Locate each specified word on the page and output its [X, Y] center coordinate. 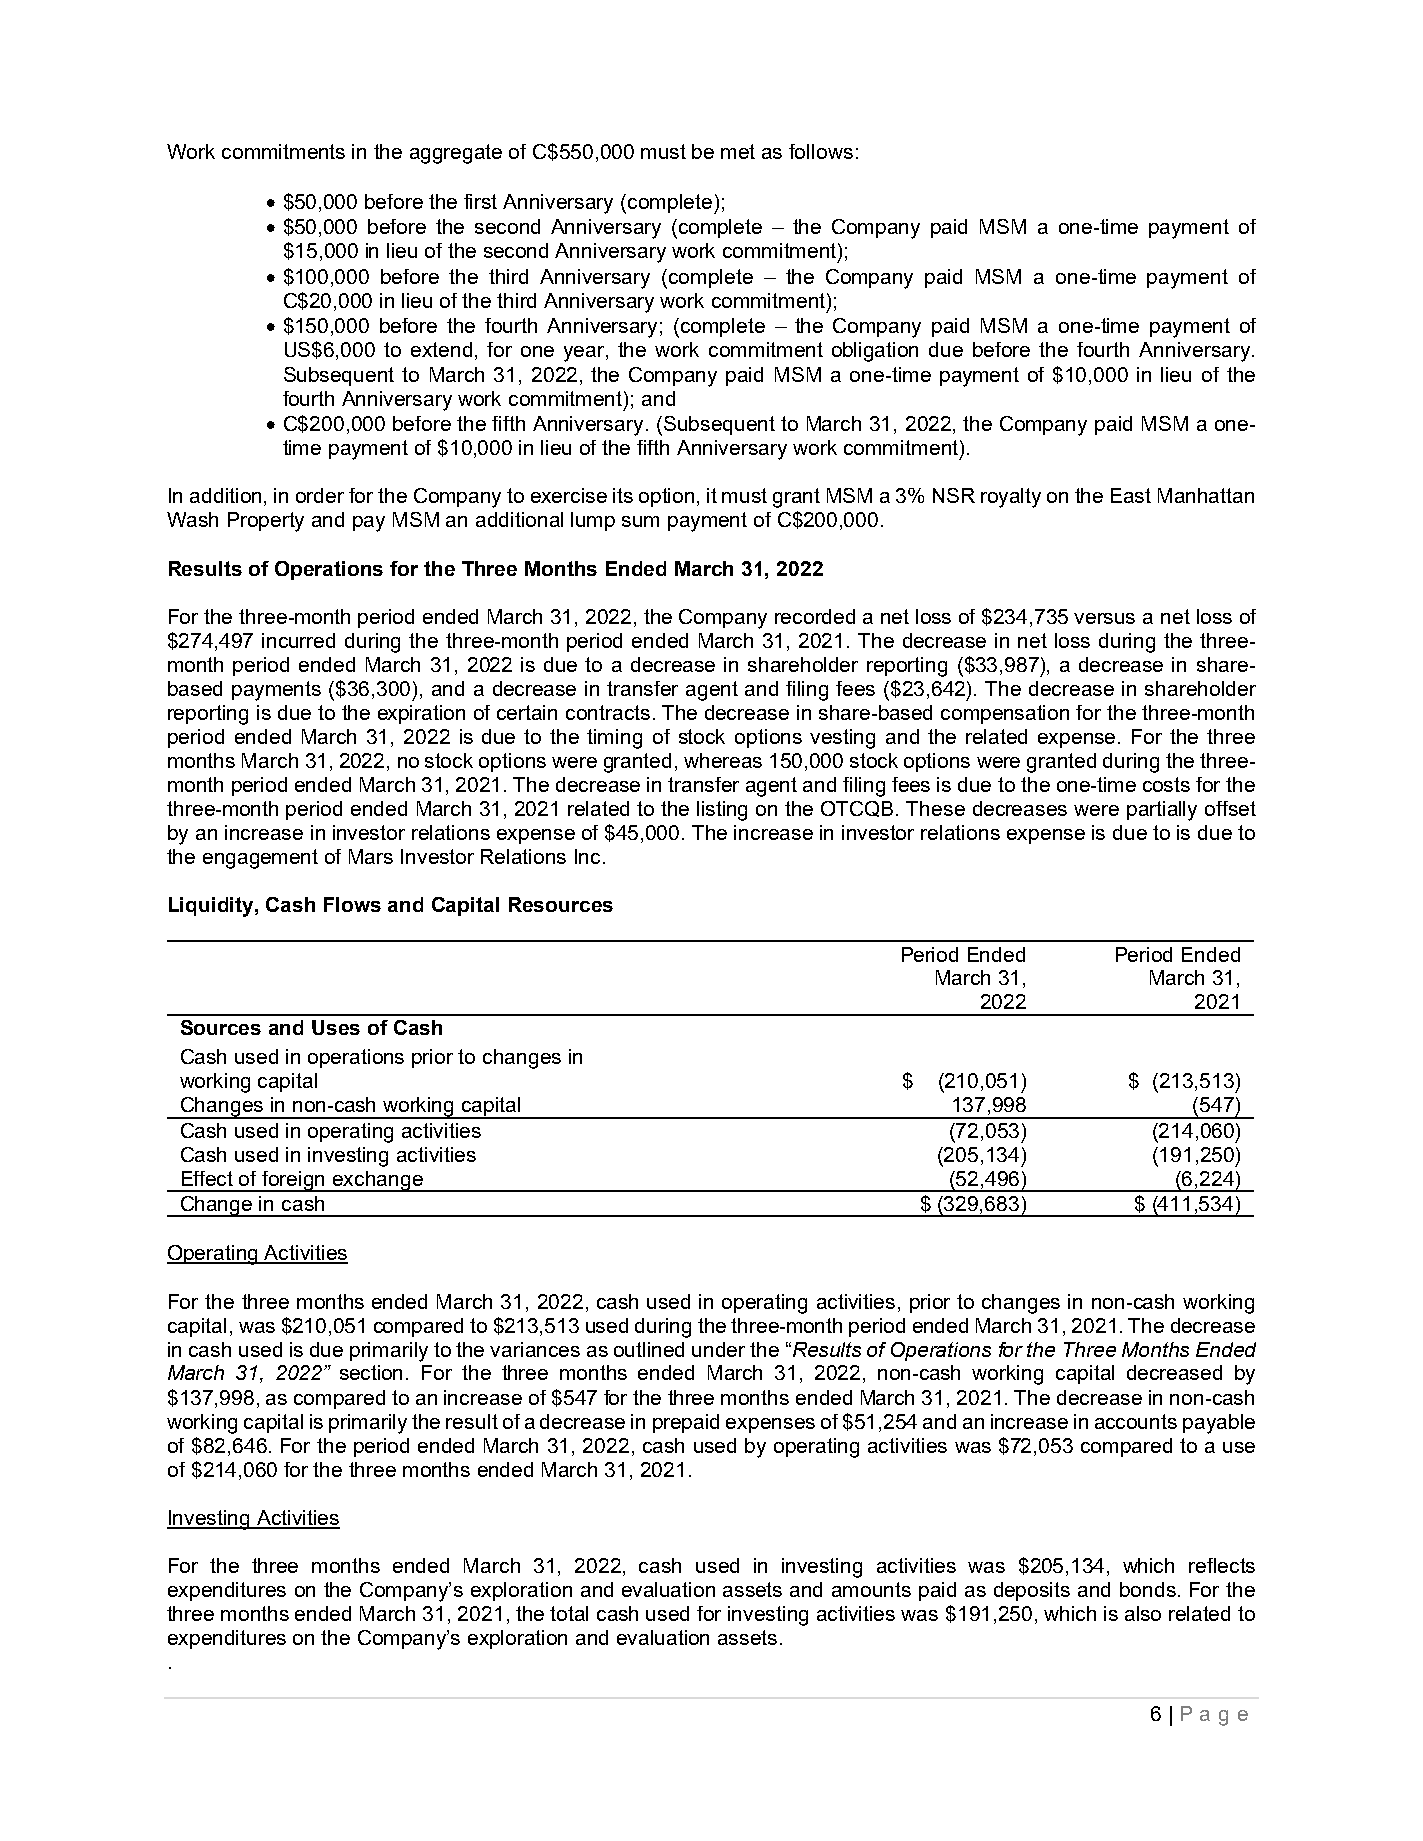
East [1131, 495]
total [569, 1613]
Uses [336, 1027]
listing [722, 811]
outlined [649, 1349]
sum [640, 521]
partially [1162, 811]
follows [821, 151]
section [371, 1372]
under [718, 1349]
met [738, 151]
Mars [371, 856]
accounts [1136, 1421]
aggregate [456, 154]
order [320, 495]
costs [1166, 784]
